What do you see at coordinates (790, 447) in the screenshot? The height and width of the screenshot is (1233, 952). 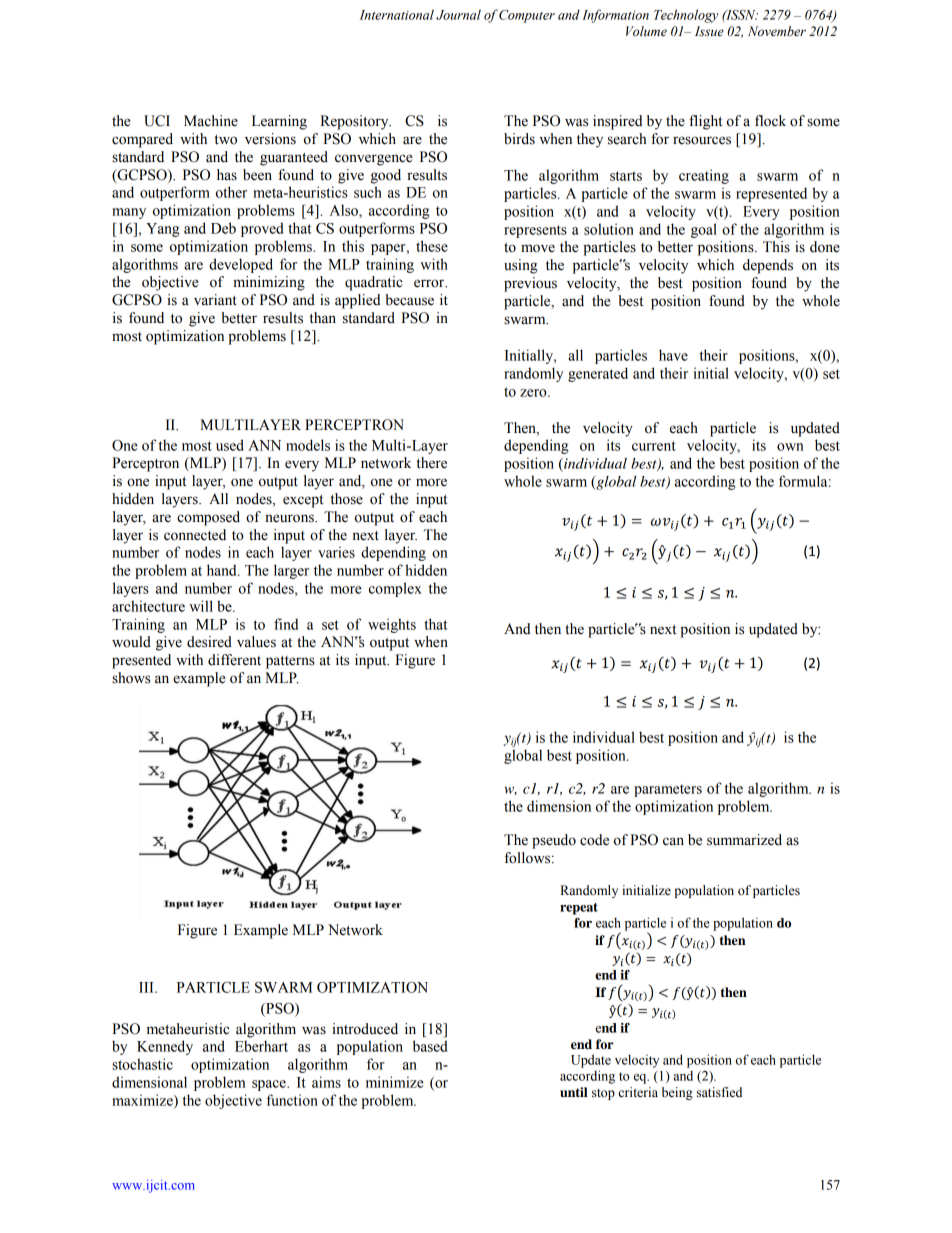 I see `own` at bounding box center [790, 447].
